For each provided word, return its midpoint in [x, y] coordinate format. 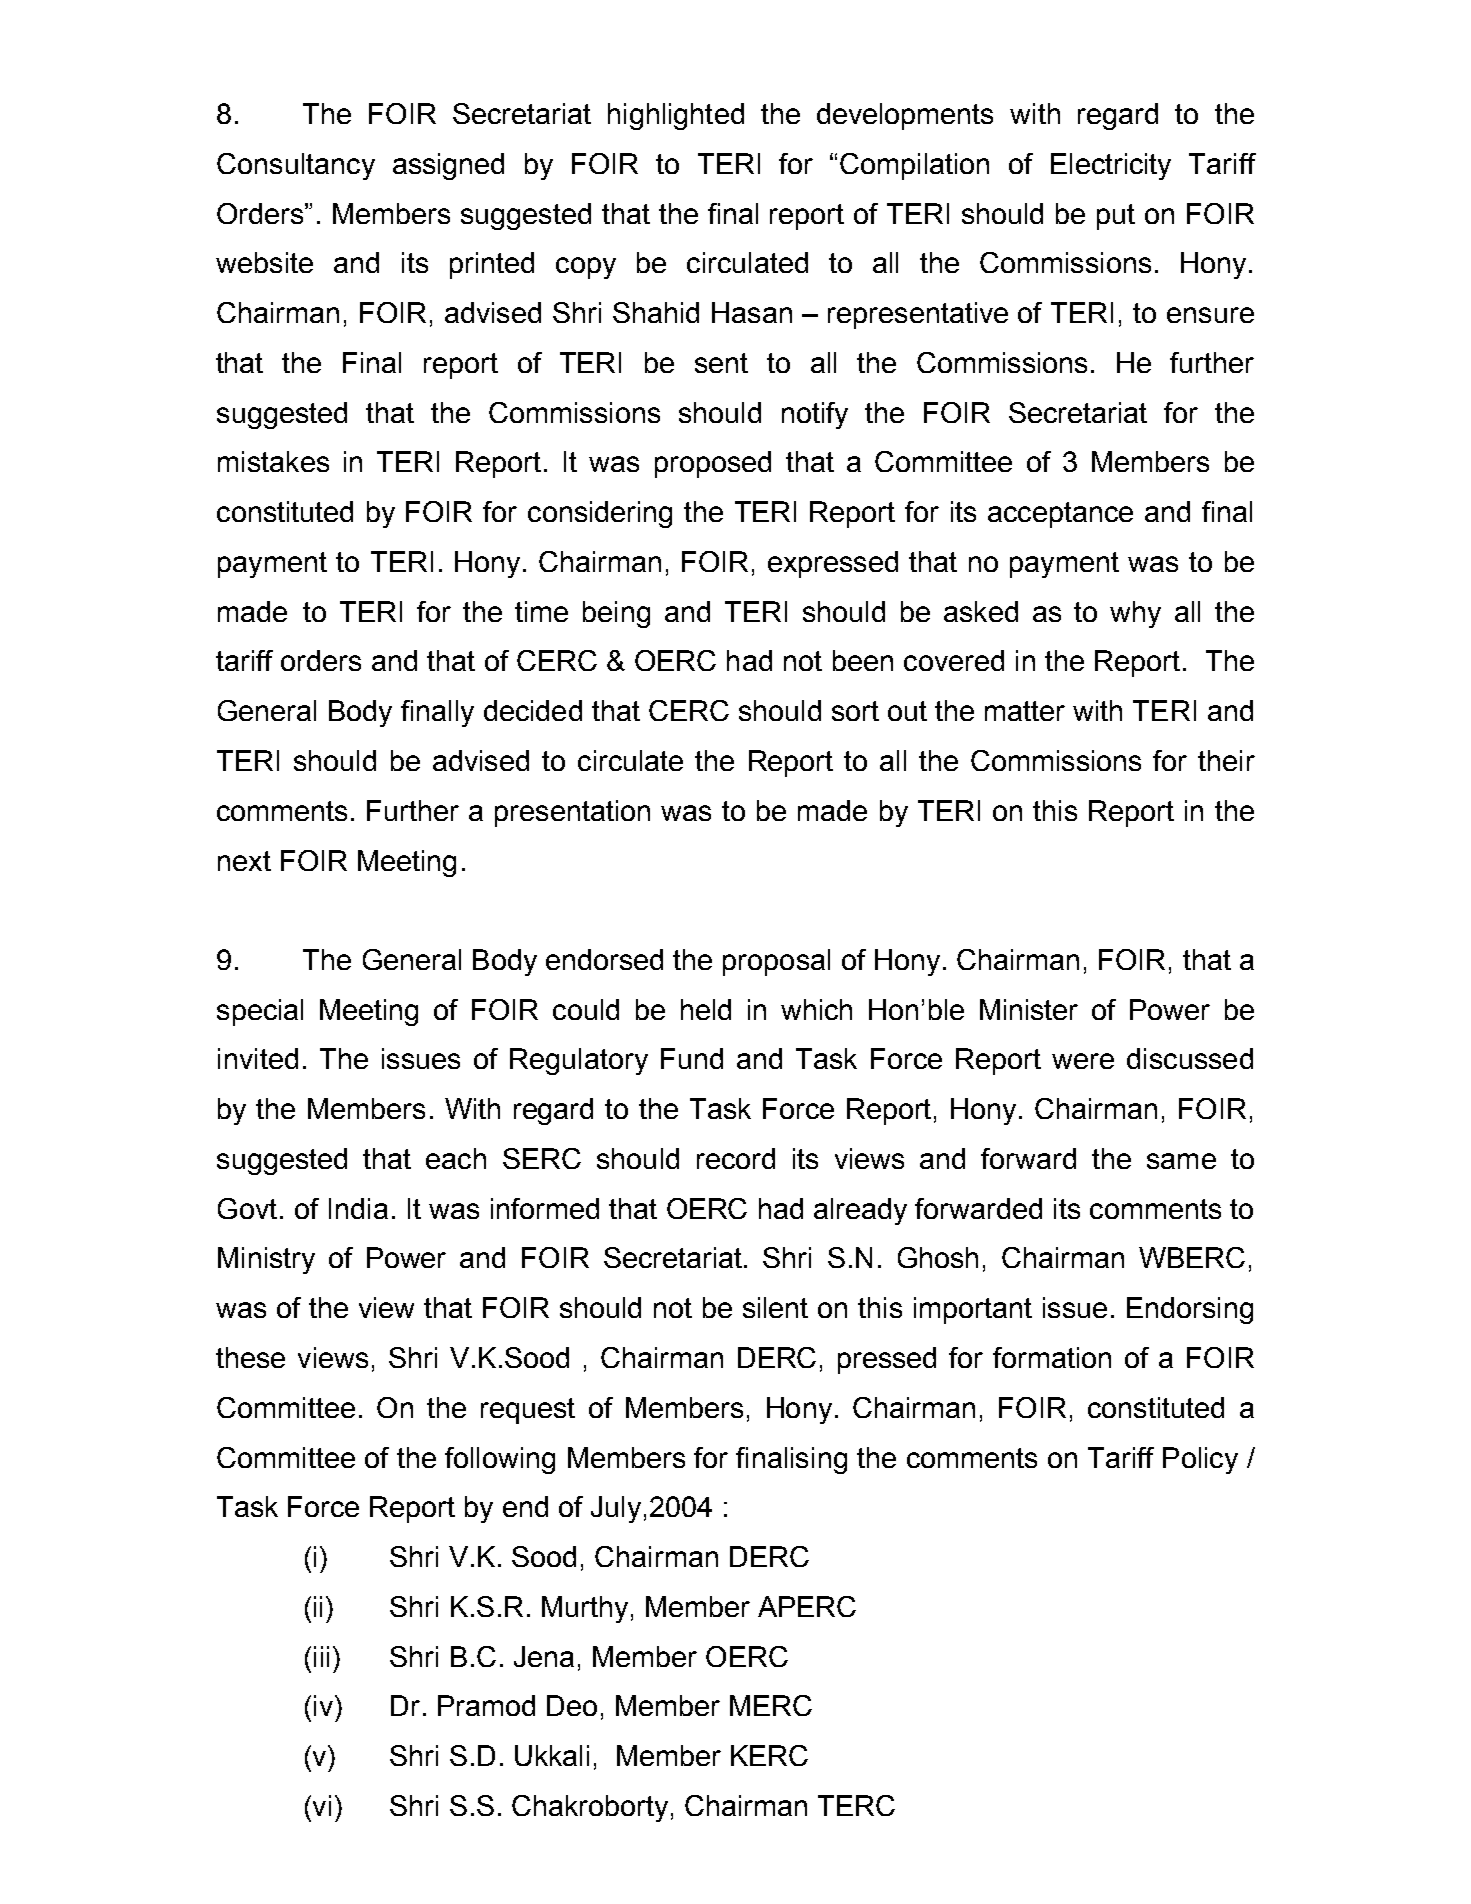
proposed [713, 464]
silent [775, 1307]
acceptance [1060, 515]
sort [855, 711]
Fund [692, 1058]
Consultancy [296, 166]
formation [1052, 1357]
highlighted [676, 116]
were [1083, 1061]
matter [1025, 711]
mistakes [273, 461]
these [250, 1357]
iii [321, 1656]
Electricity [1111, 166]
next [244, 861]
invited [258, 1058]
